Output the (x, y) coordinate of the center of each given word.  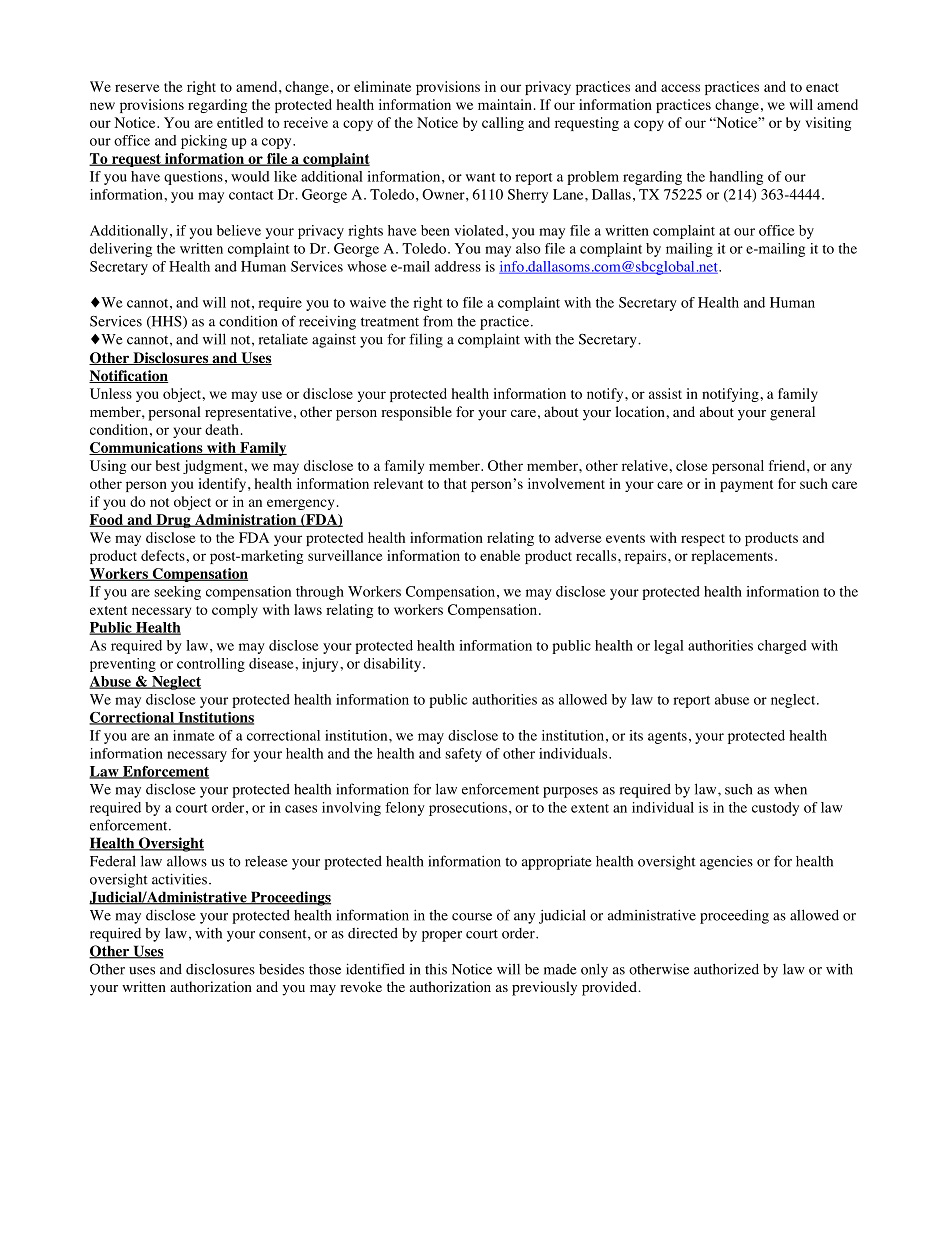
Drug (173, 521)
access (680, 88)
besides (281, 969)
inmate (194, 735)
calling (503, 124)
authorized (726, 969)
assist (665, 393)
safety (463, 755)
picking (204, 142)
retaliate (283, 339)
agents (667, 738)
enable (500, 555)
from (438, 321)
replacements (732, 557)
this (436, 969)
